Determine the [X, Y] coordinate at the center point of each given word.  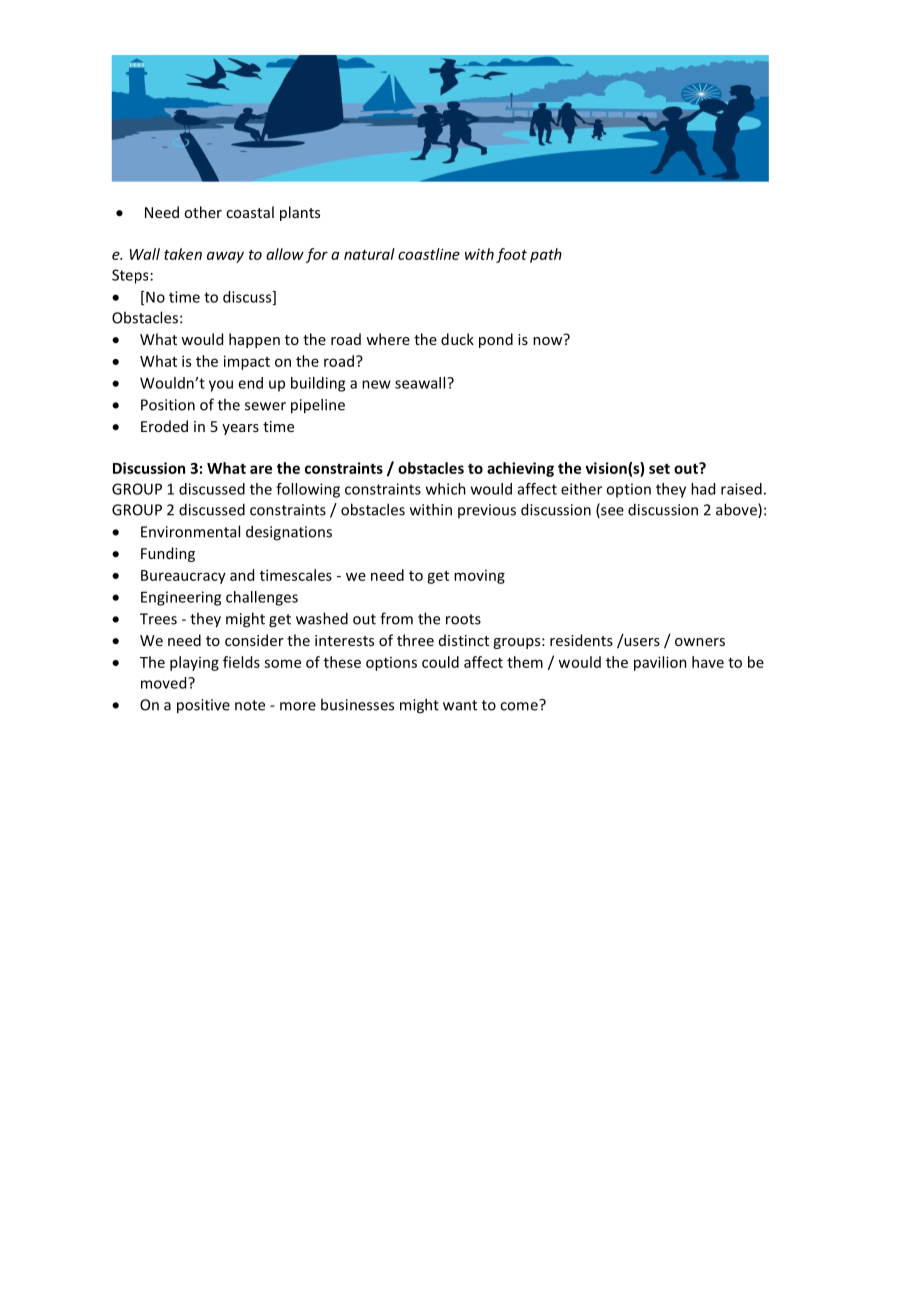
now [547, 341]
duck [457, 339]
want [460, 705]
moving [479, 577]
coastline [429, 254]
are [261, 469]
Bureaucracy [183, 577]
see [611, 512]
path [546, 255]
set [659, 468]
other [203, 212]
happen [254, 340]
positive [203, 706]
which [446, 489]
